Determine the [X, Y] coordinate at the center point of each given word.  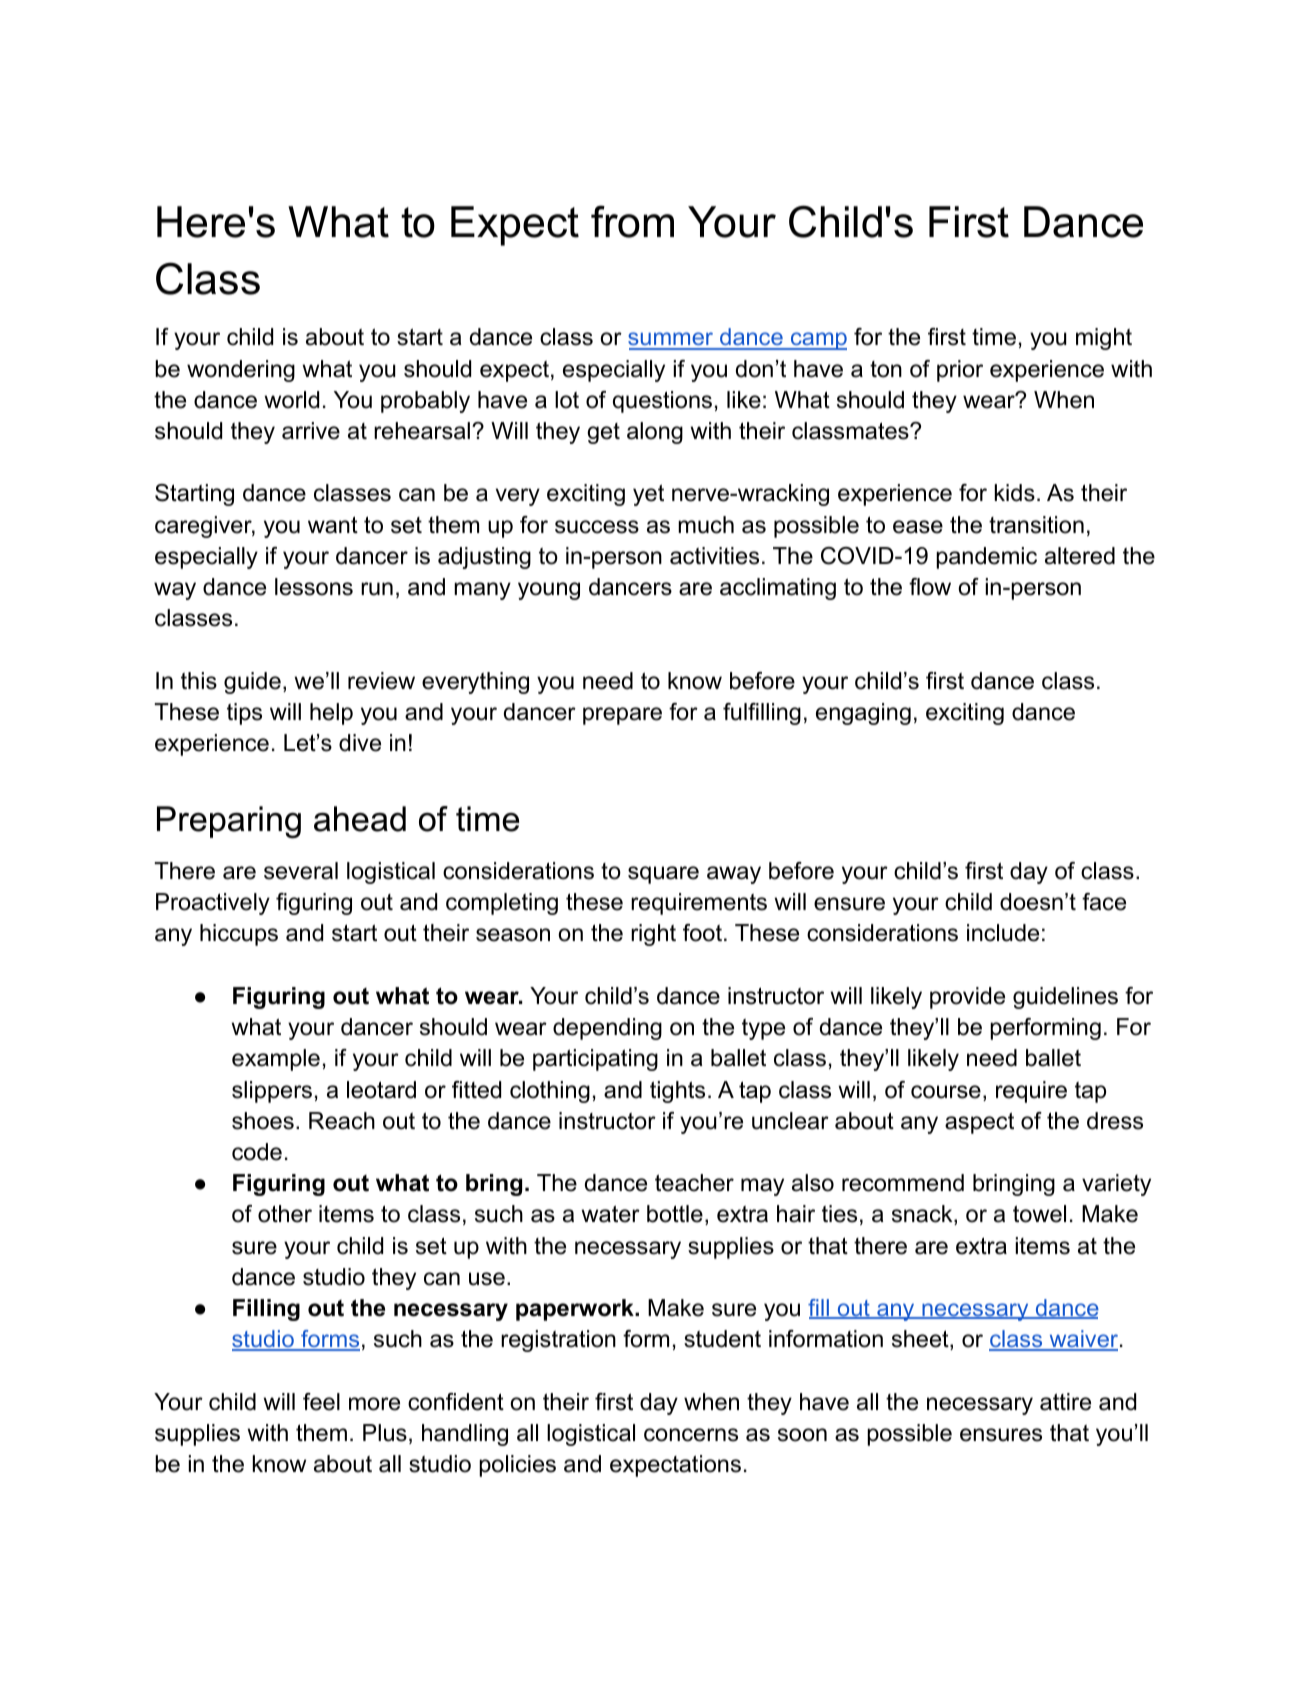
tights [677, 1092]
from [632, 221]
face [1104, 902]
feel [321, 1402]
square [663, 875]
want [333, 525]
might [1104, 339]
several [301, 871]
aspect [979, 1123]
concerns [691, 1435]
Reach [342, 1121]
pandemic [986, 558]
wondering [241, 371]
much [706, 525]
